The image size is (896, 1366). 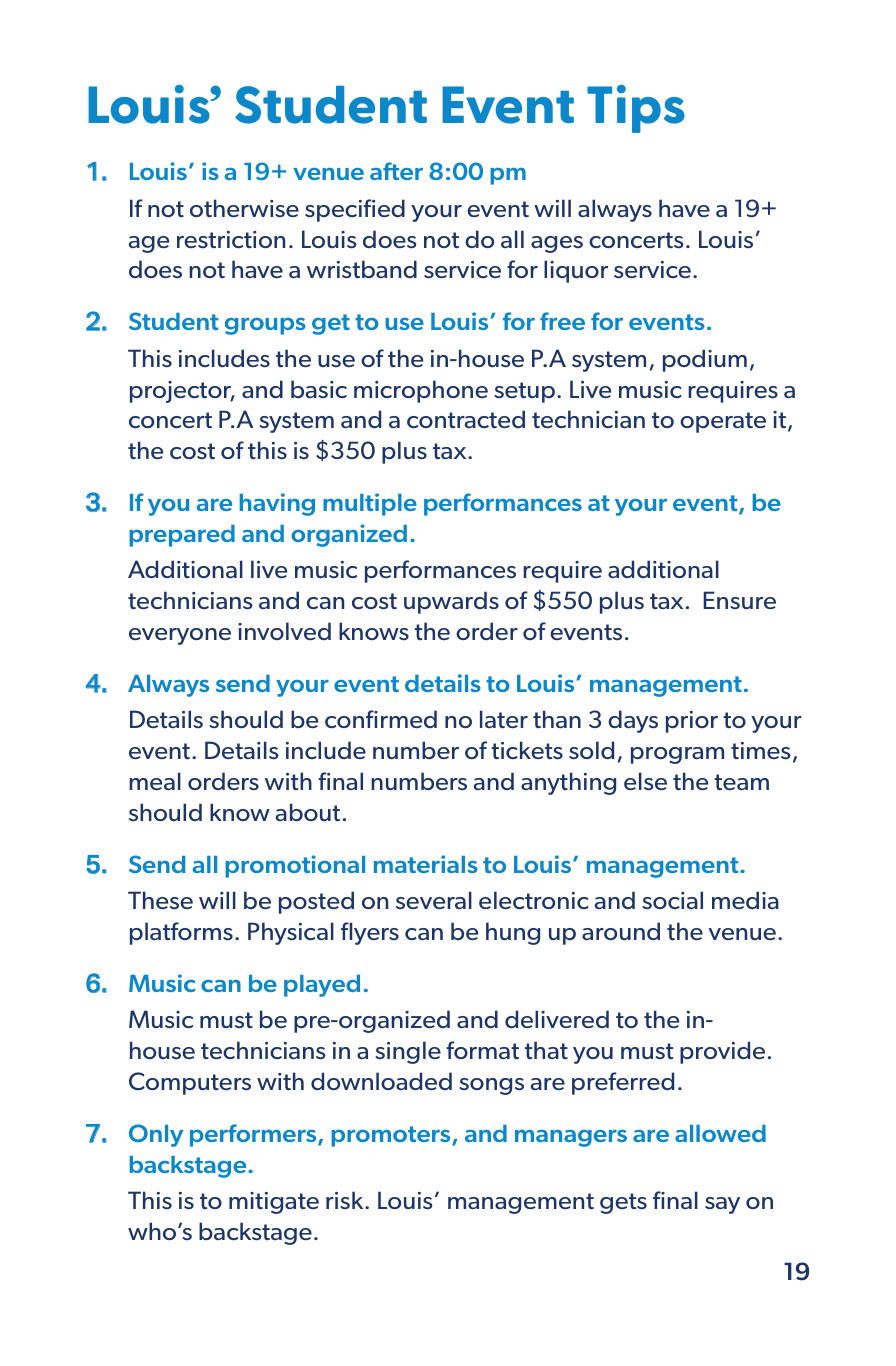 What do you see at coordinates (451, 602) in the screenshot?
I see `upwards` at bounding box center [451, 602].
